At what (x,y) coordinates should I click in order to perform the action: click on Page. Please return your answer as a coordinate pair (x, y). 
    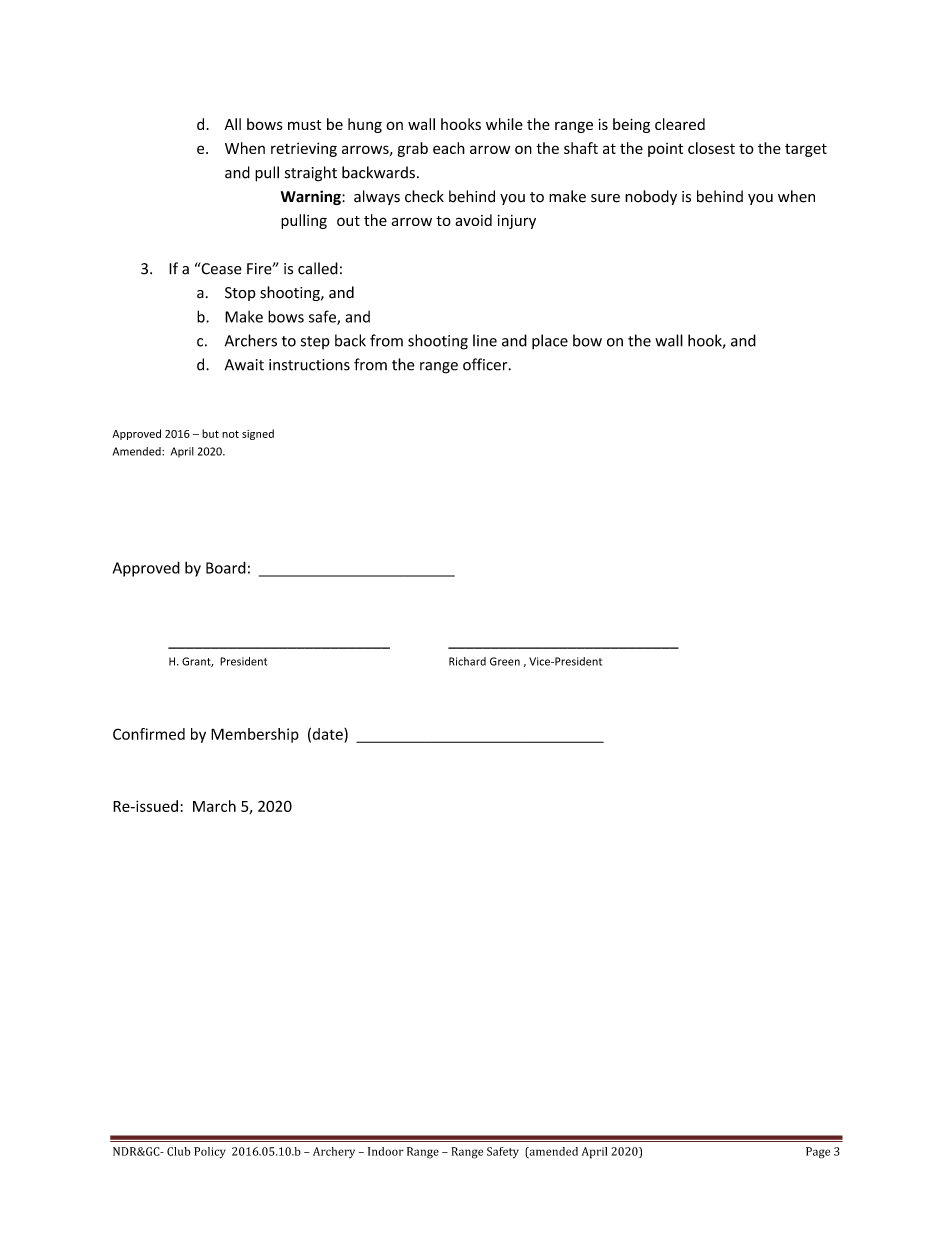
    Looking at the image, I should click on (818, 1153).
